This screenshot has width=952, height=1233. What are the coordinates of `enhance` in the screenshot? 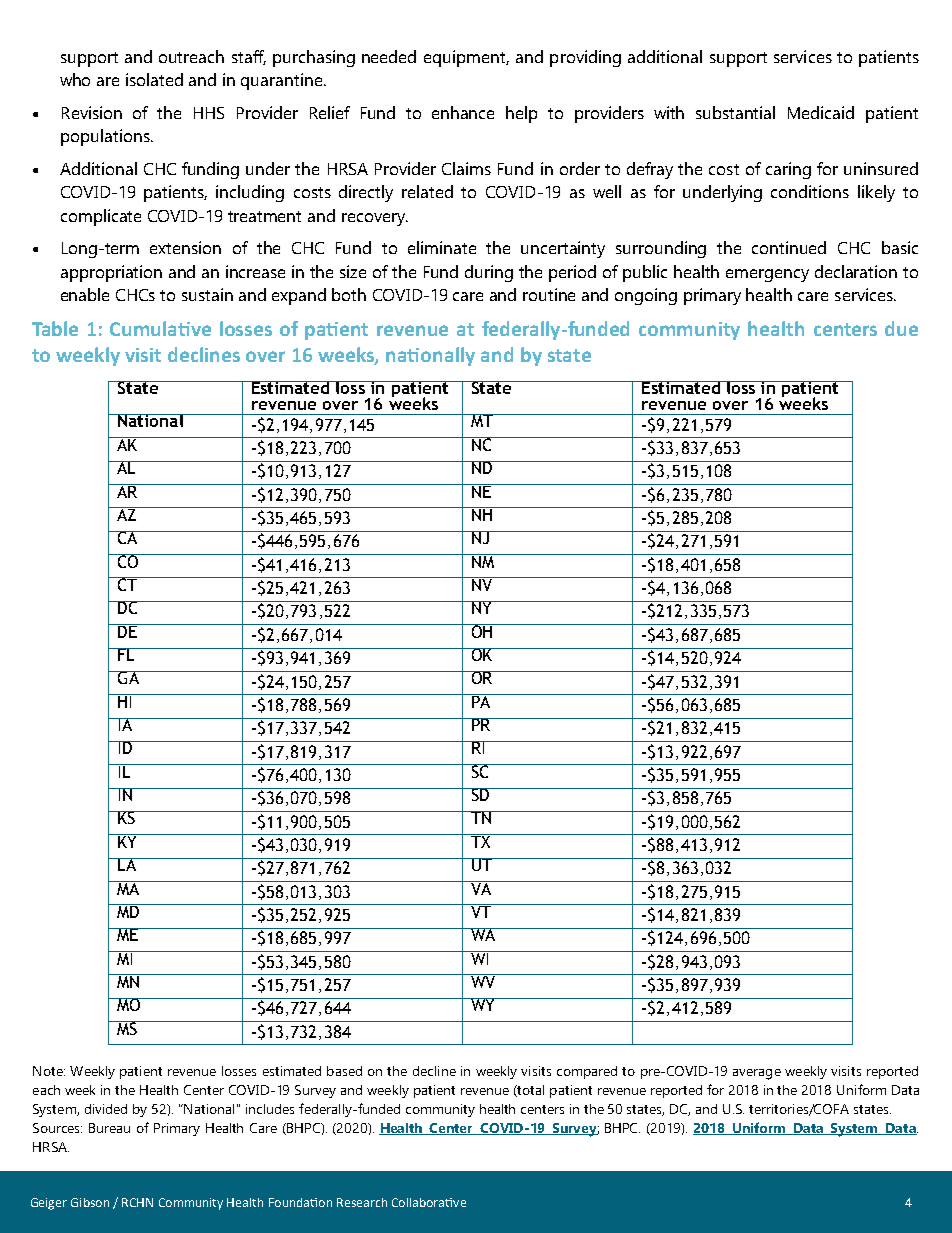 It's located at (463, 112).
